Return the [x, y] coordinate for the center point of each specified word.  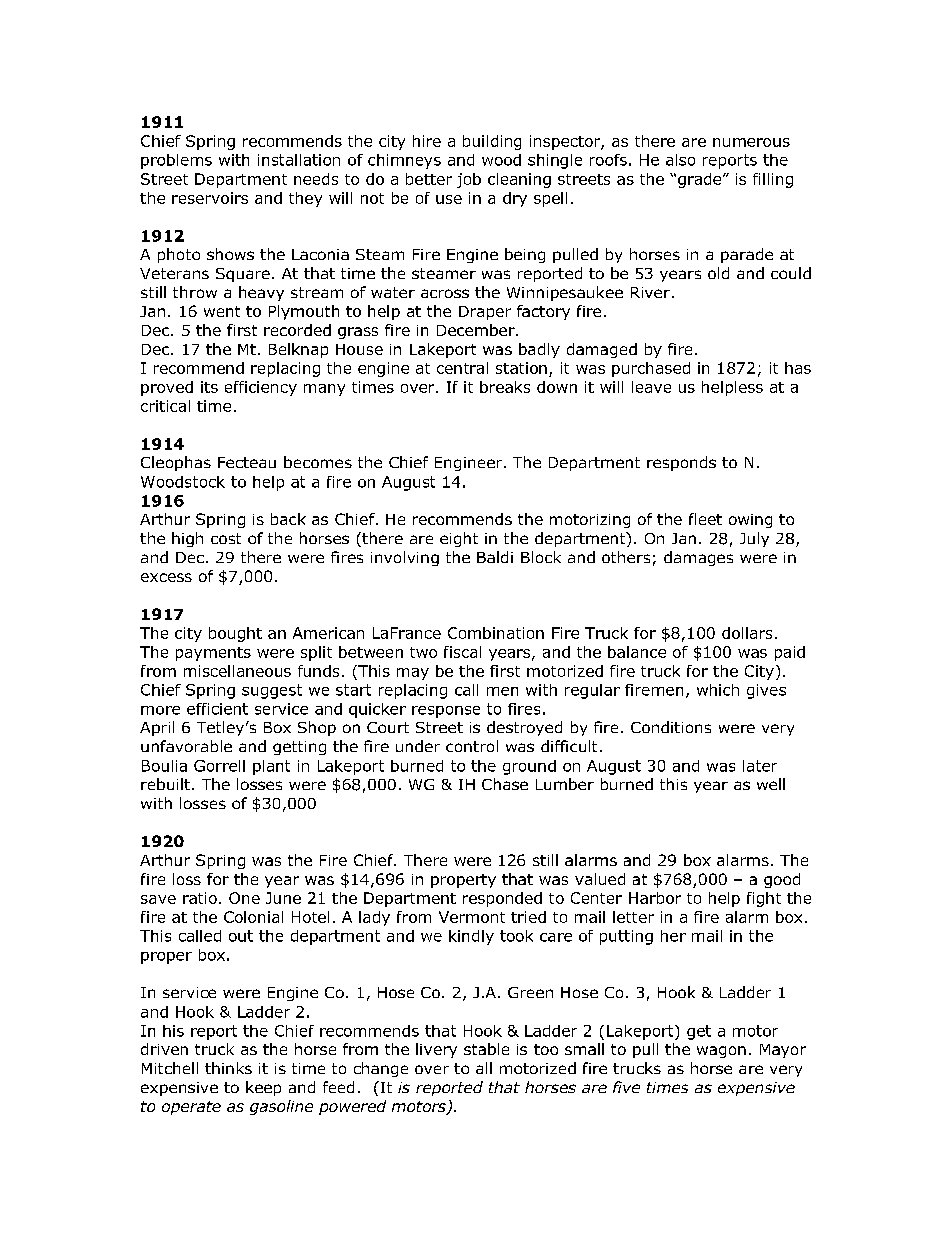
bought [235, 634]
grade [699, 180]
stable [486, 1049]
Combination [496, 633]
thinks [228, 1068]
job [469, 180]
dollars [747, 633]
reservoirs [210, 198]
